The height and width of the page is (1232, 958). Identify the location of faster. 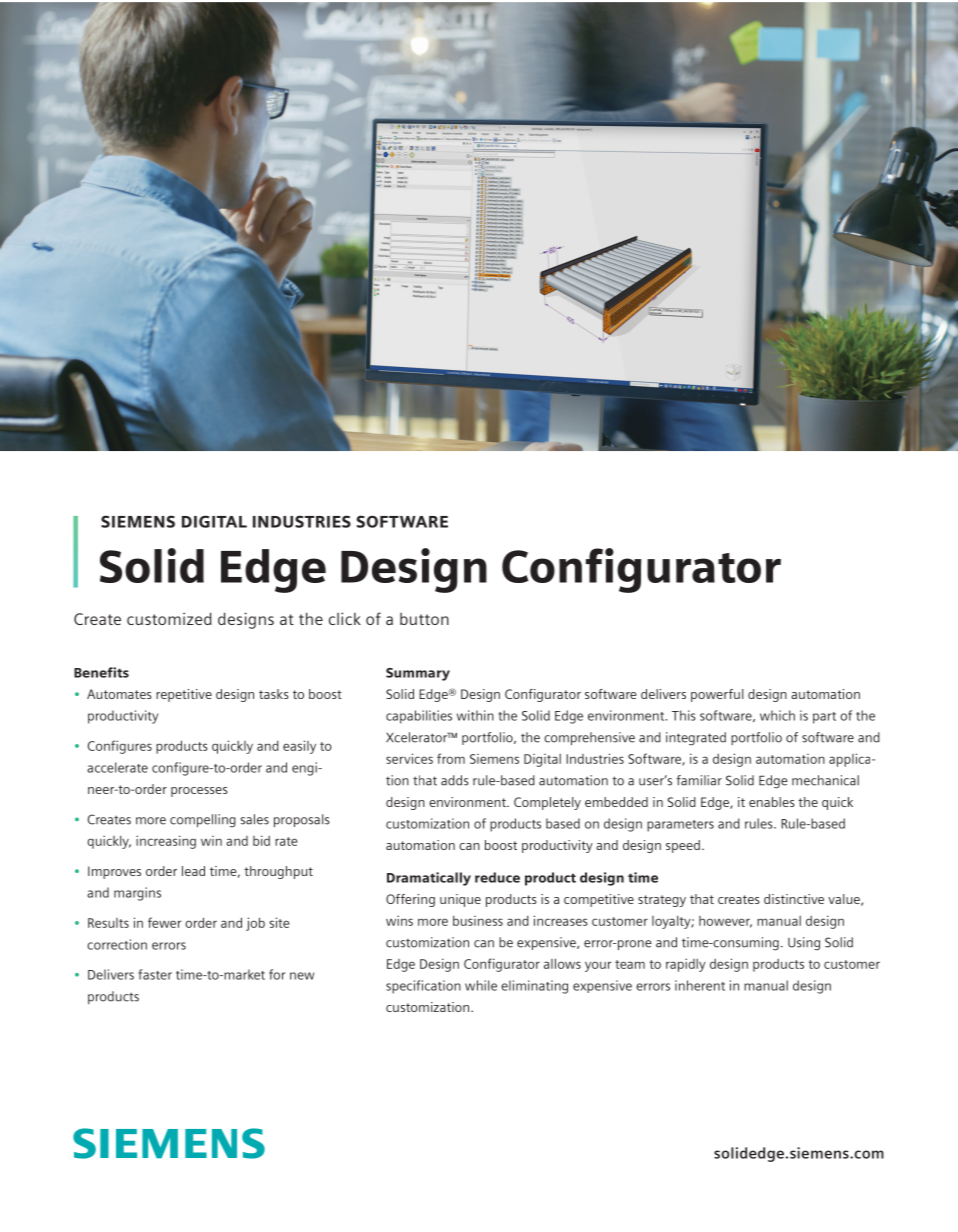
(155, 974).
